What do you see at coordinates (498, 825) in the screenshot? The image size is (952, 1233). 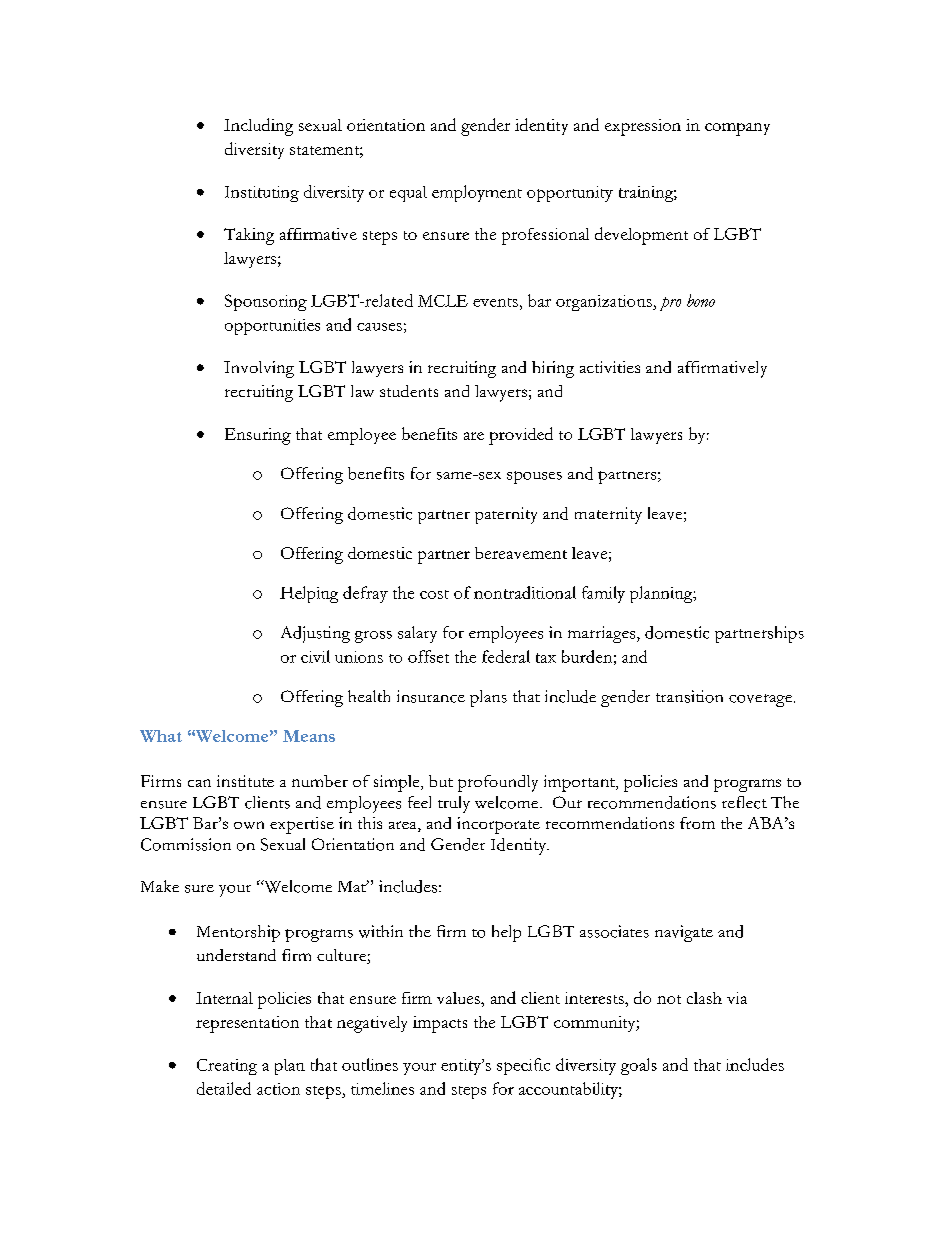 I see `incorporate` at bounding box center [498, 825].
